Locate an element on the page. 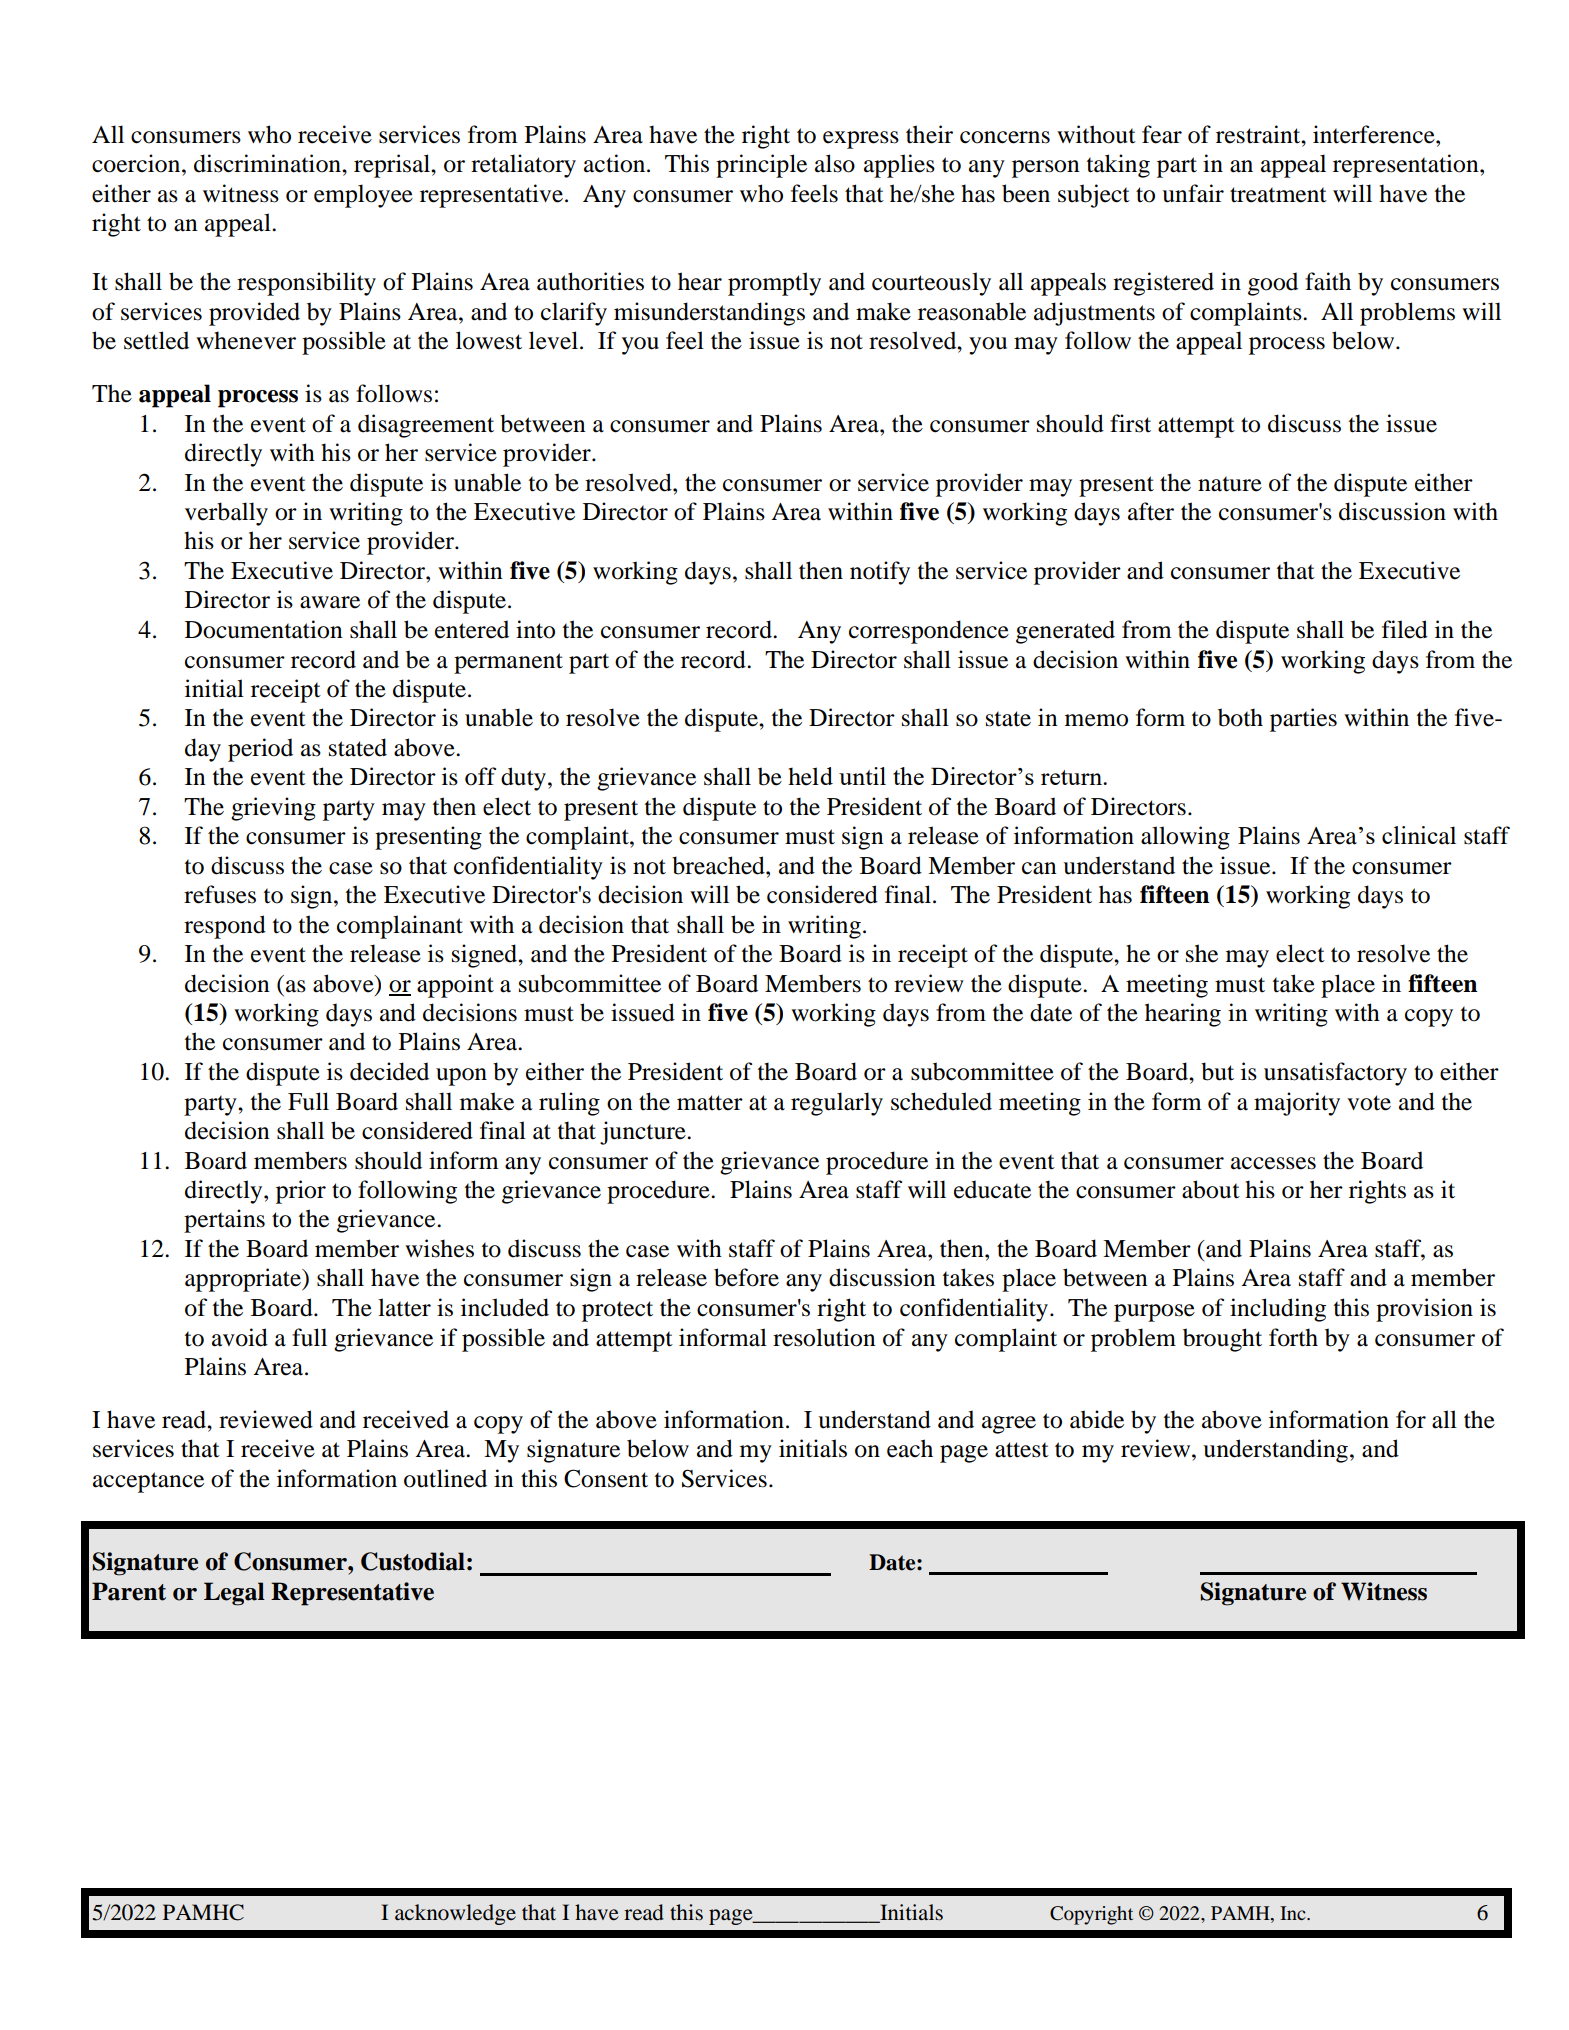  treatment is located at coordinates (1278, 195).
